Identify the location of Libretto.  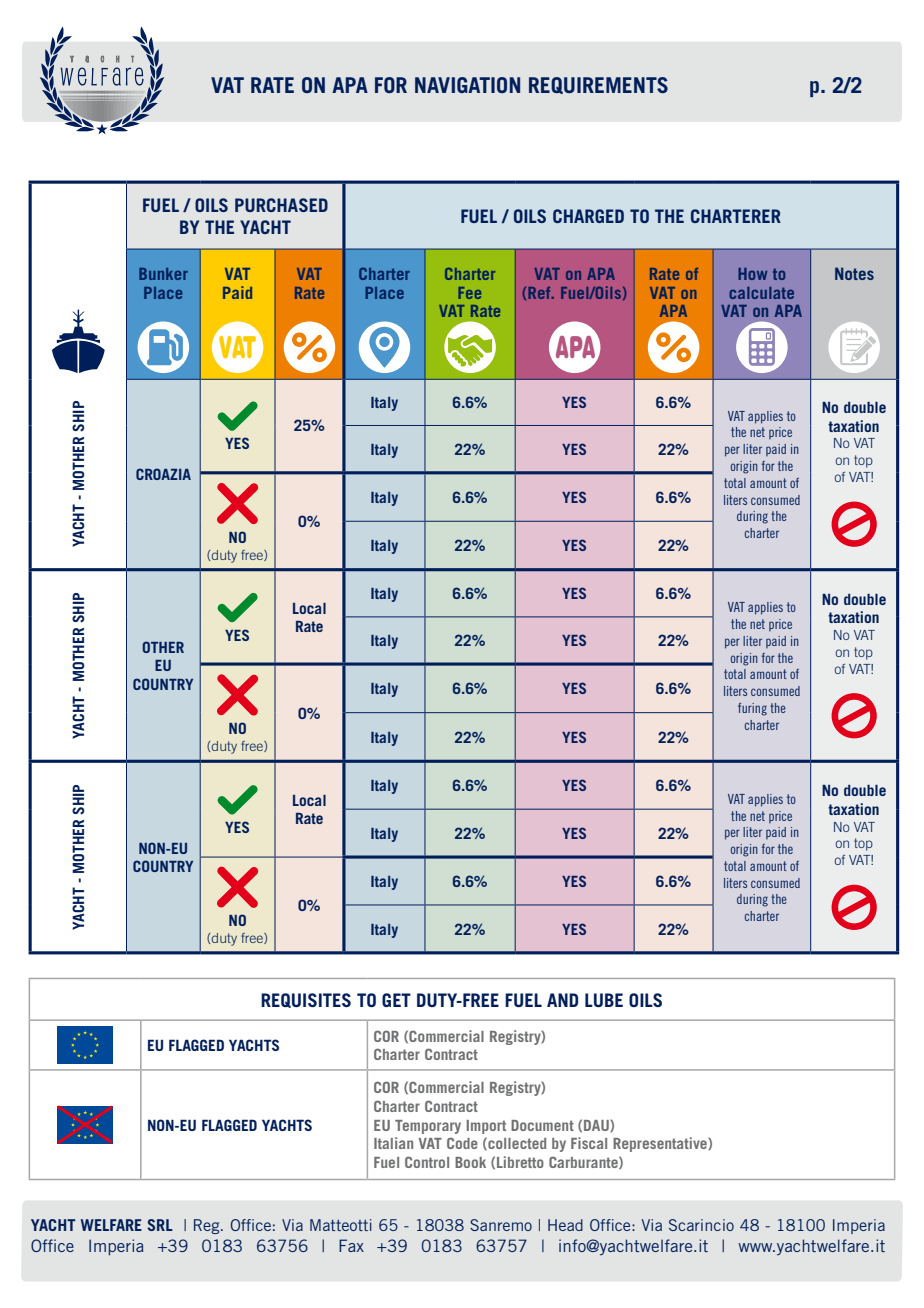
(520, 1162).
